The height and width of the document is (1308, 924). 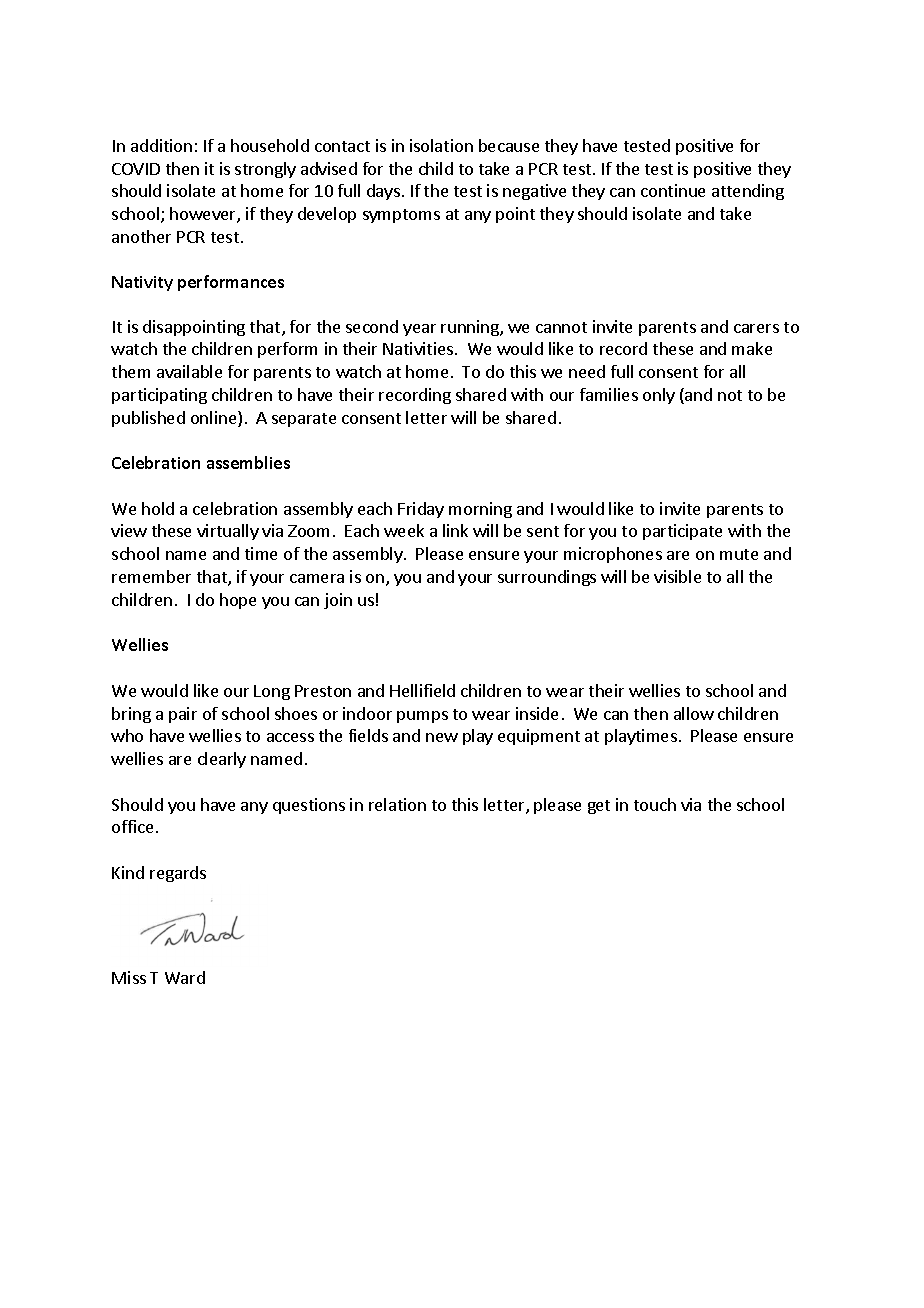 What do you see at coordinates (185, 977) in the document?
I see `Ward` at bounding box center [185, 977].
